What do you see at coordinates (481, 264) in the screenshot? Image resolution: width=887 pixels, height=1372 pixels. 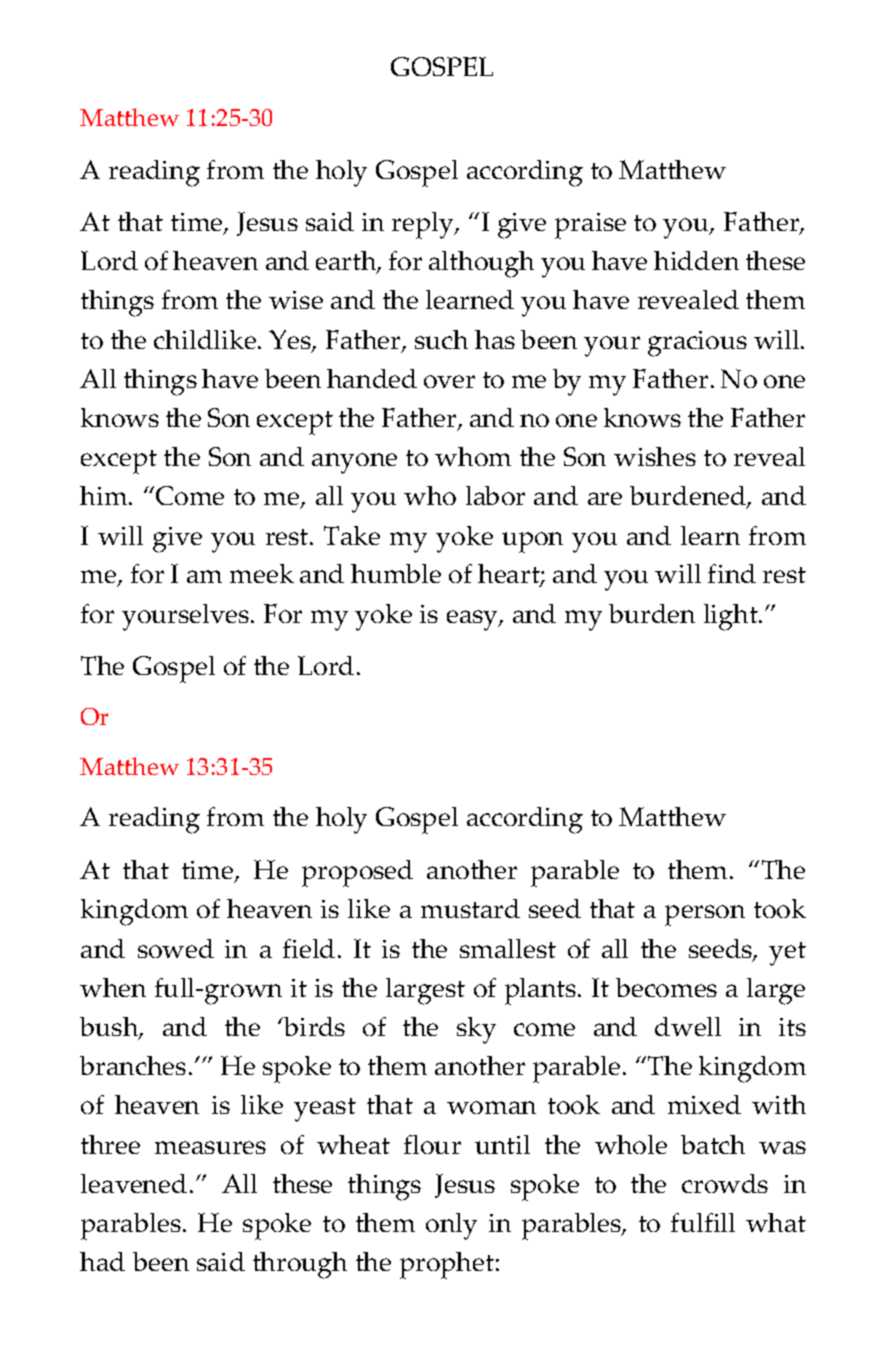 I see `although` at bounding box center [481, 264].
